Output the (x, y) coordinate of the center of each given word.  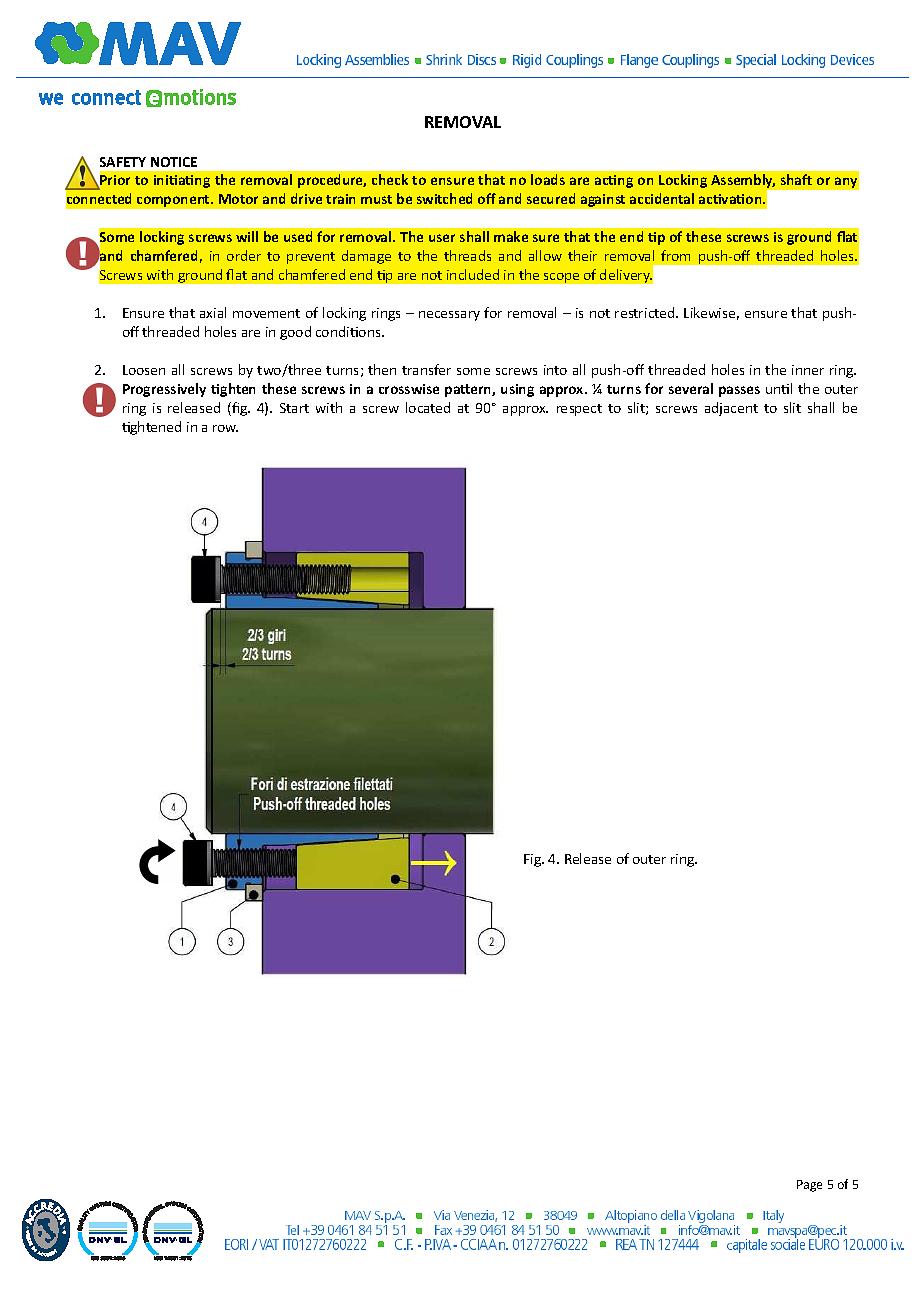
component (174, 201)
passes (739, 391)
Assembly (743, 182)
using (517, 390)
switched (444, 198)
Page (809, 1186)
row (225, 428)
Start (294, 408)
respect (579, 410)
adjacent (731, 409)
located (428, 407)
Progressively (164, 390)
